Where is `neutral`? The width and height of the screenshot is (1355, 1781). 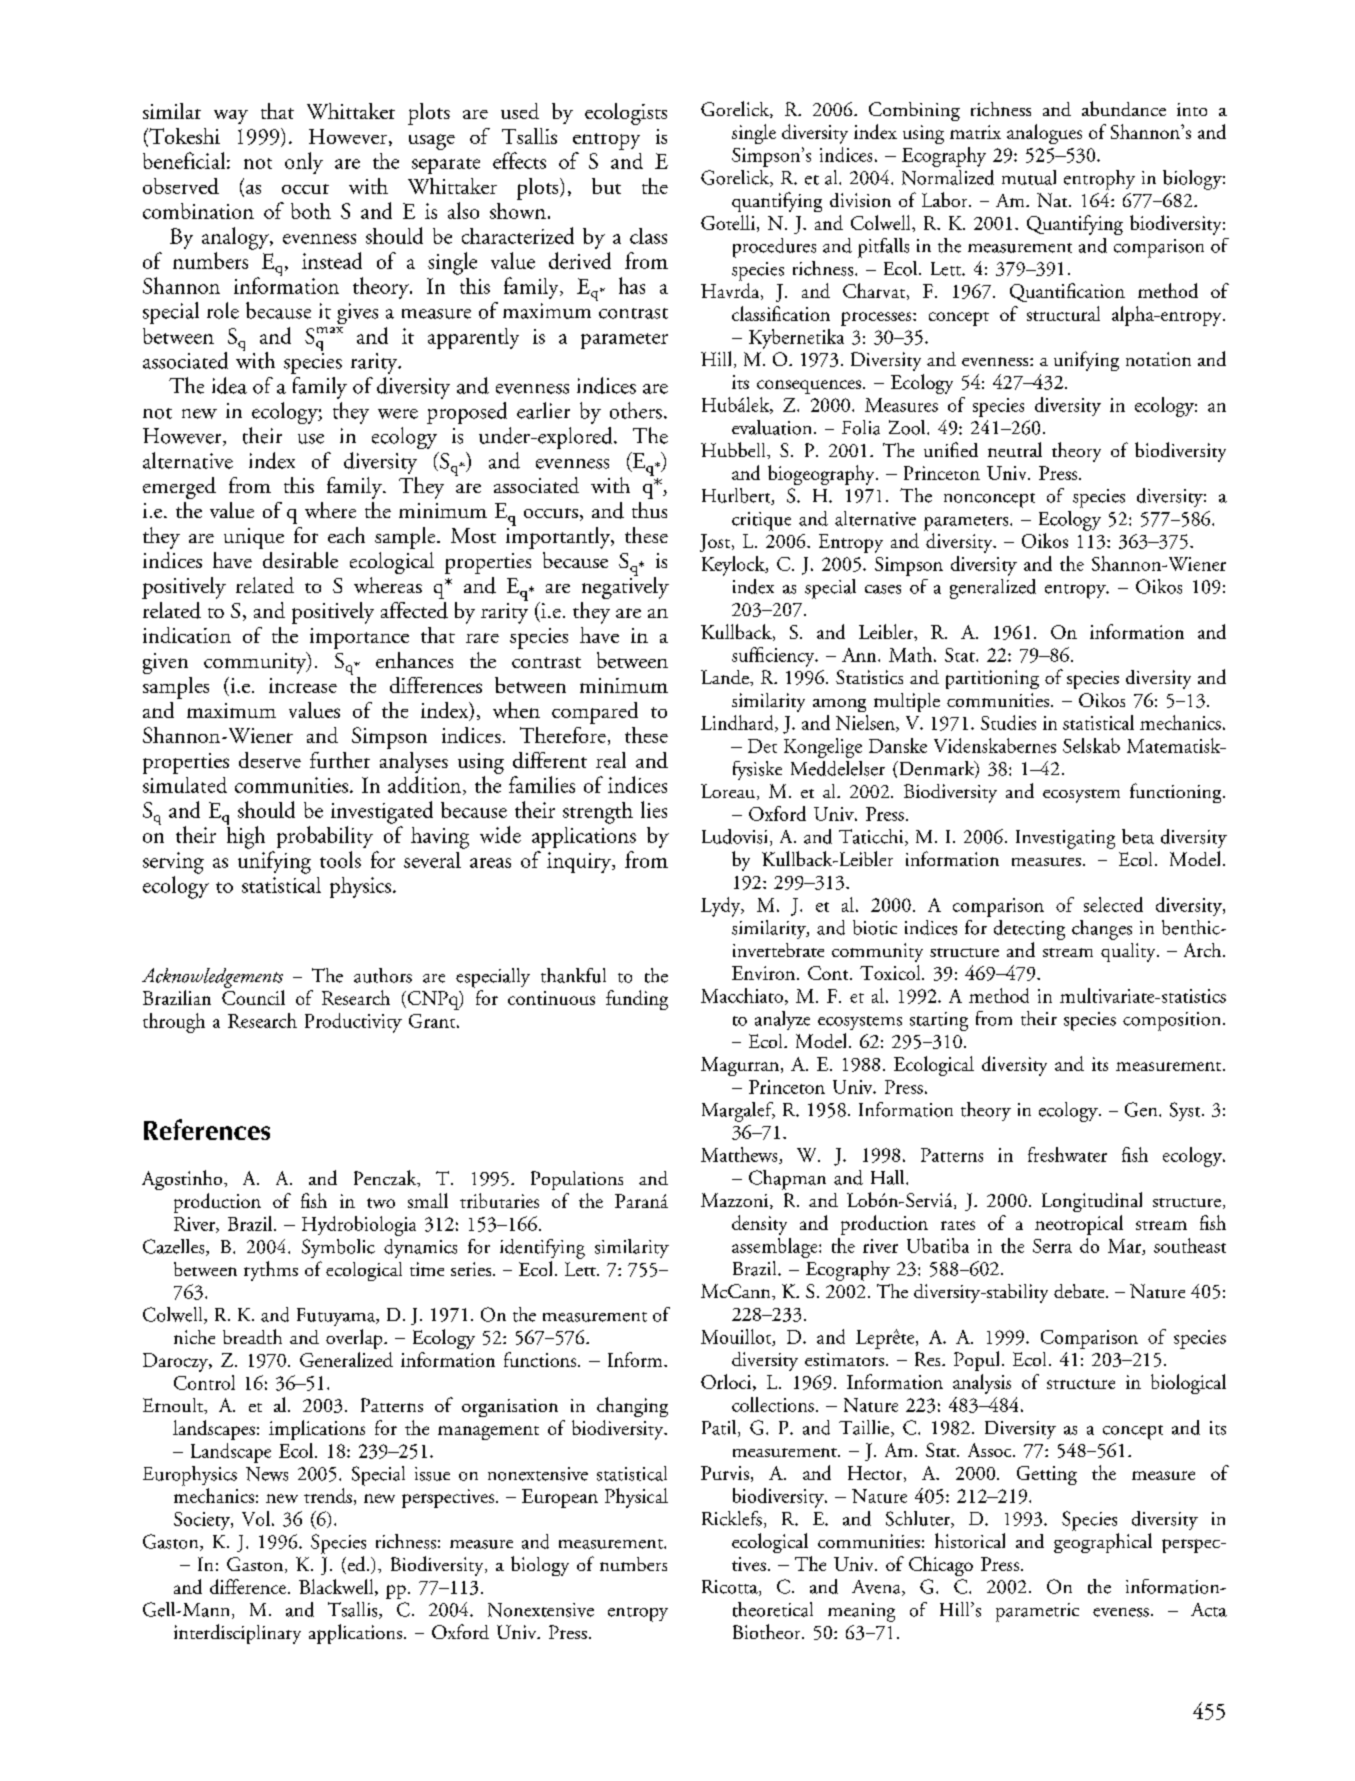 neutral is located at coordinates (1015, 449).
